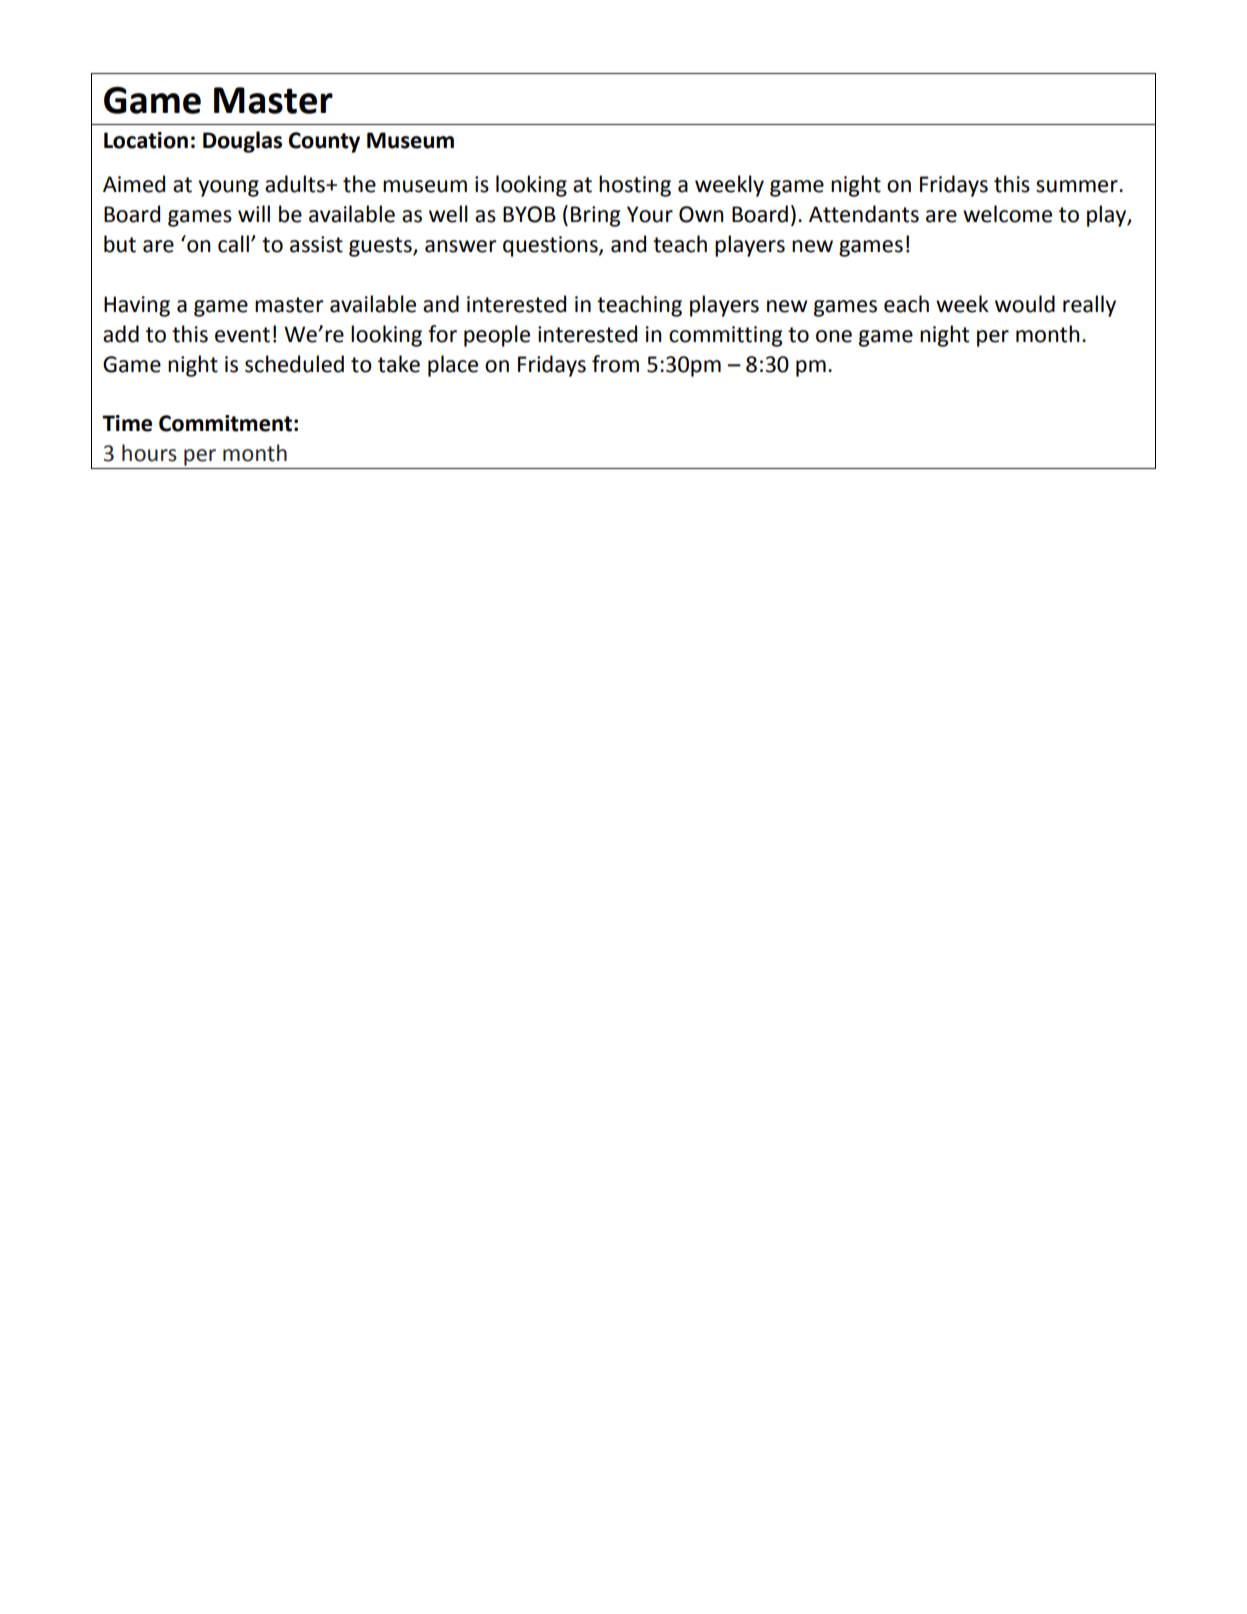  Describe the element at coordinates (596, 216) in the screenshot. I see `Bring` at that location.
